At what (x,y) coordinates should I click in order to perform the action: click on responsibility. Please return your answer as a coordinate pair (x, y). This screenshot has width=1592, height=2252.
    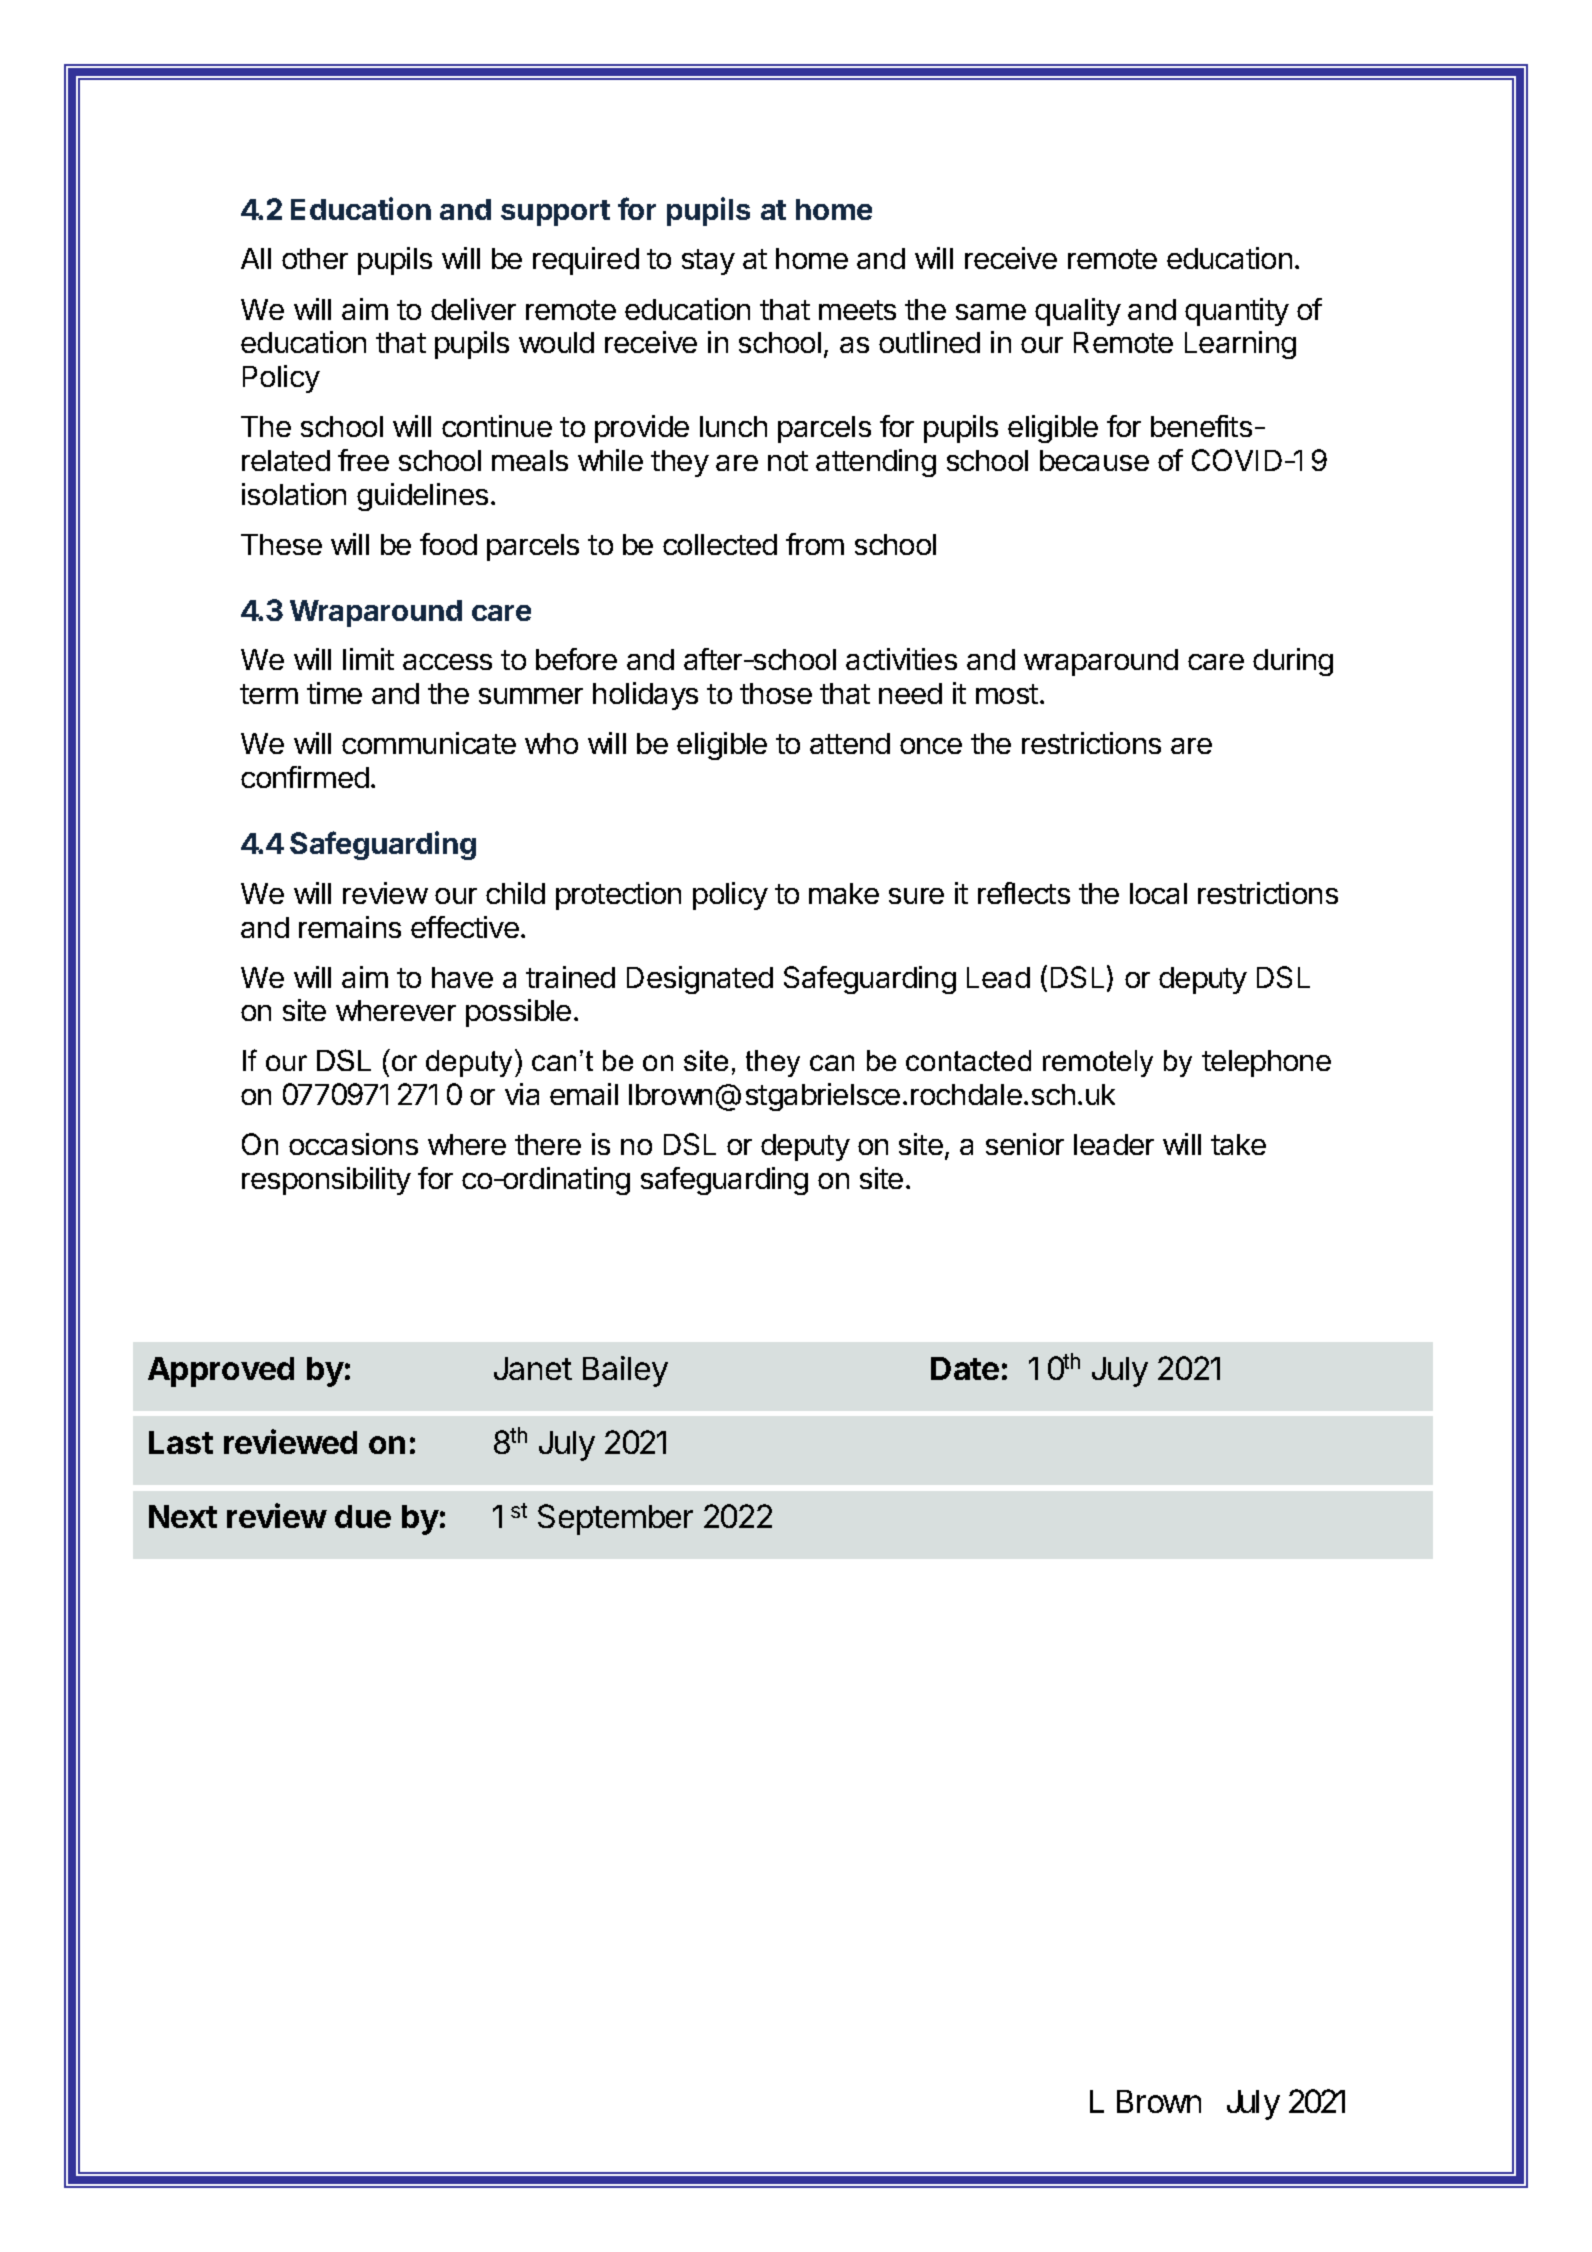
    Looking at the image, I should click on (326, 1181).
